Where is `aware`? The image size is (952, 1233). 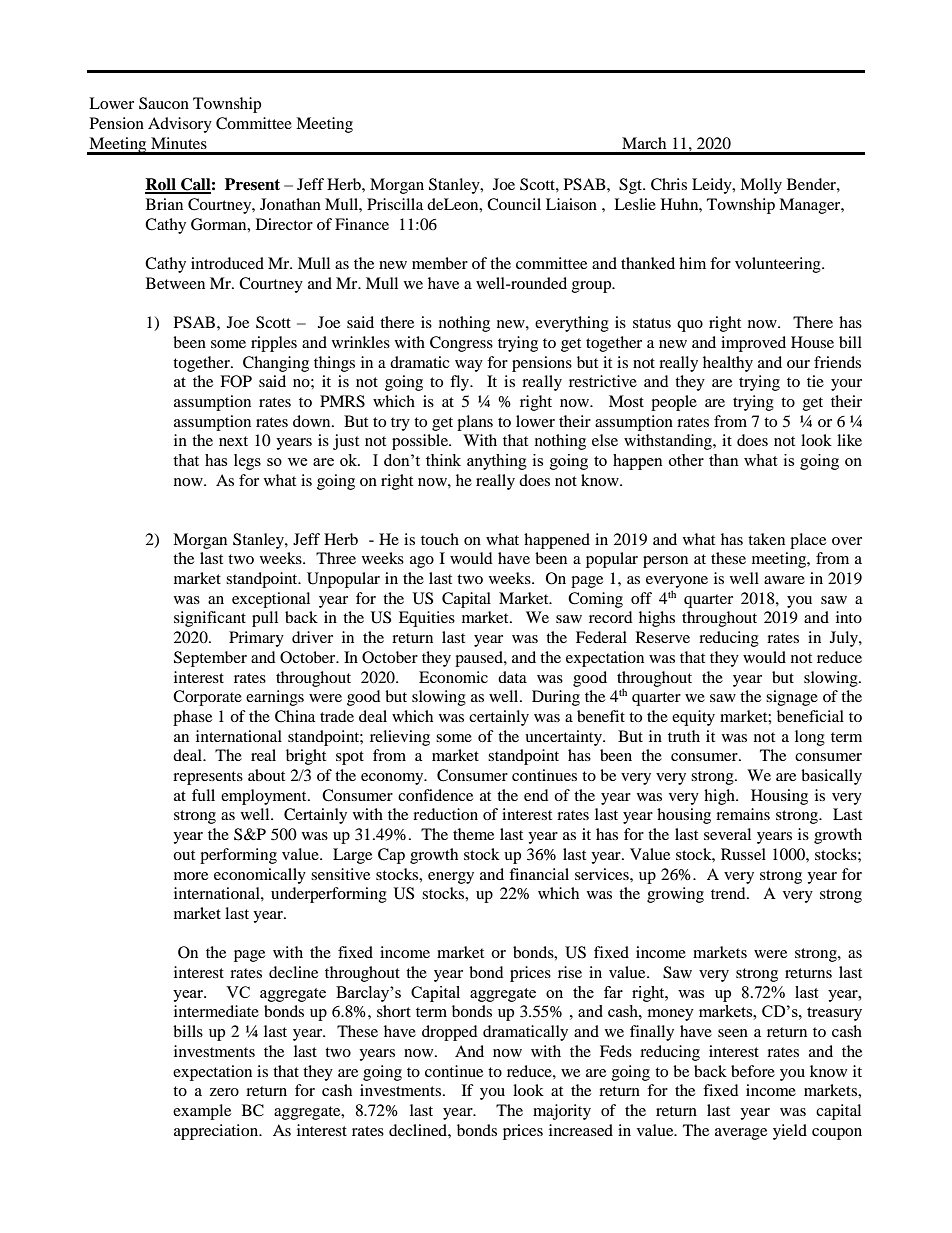
aware is located at coordinates (784, 580).
